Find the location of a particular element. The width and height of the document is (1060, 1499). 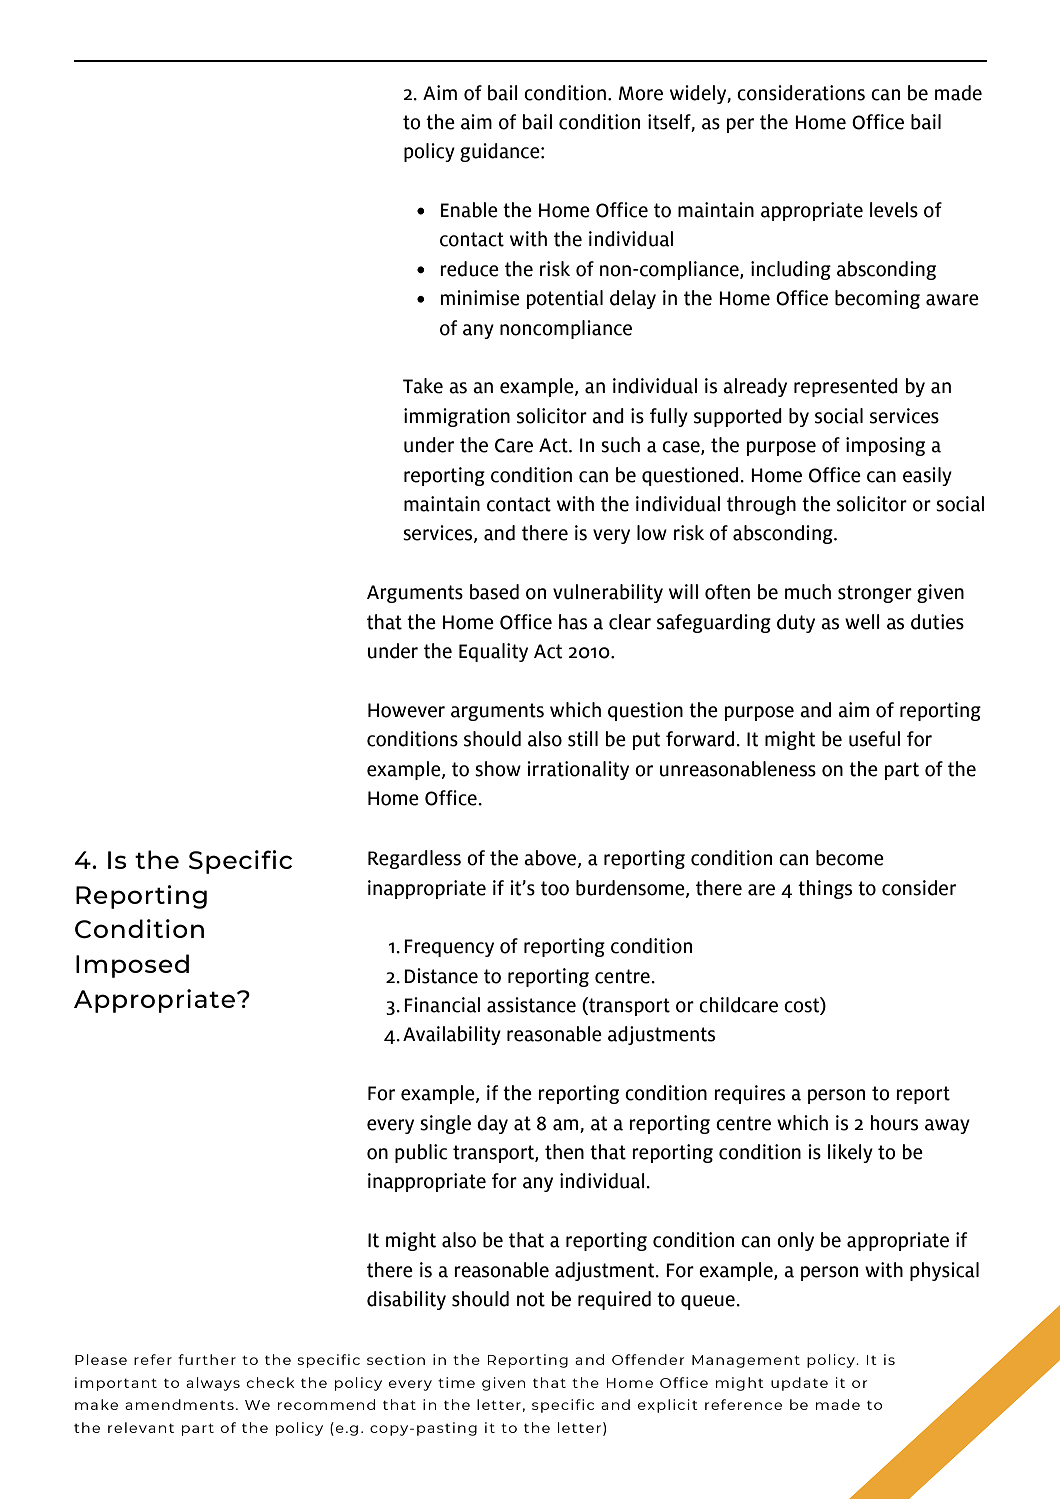

always is located at coordinates (213, 1384).
